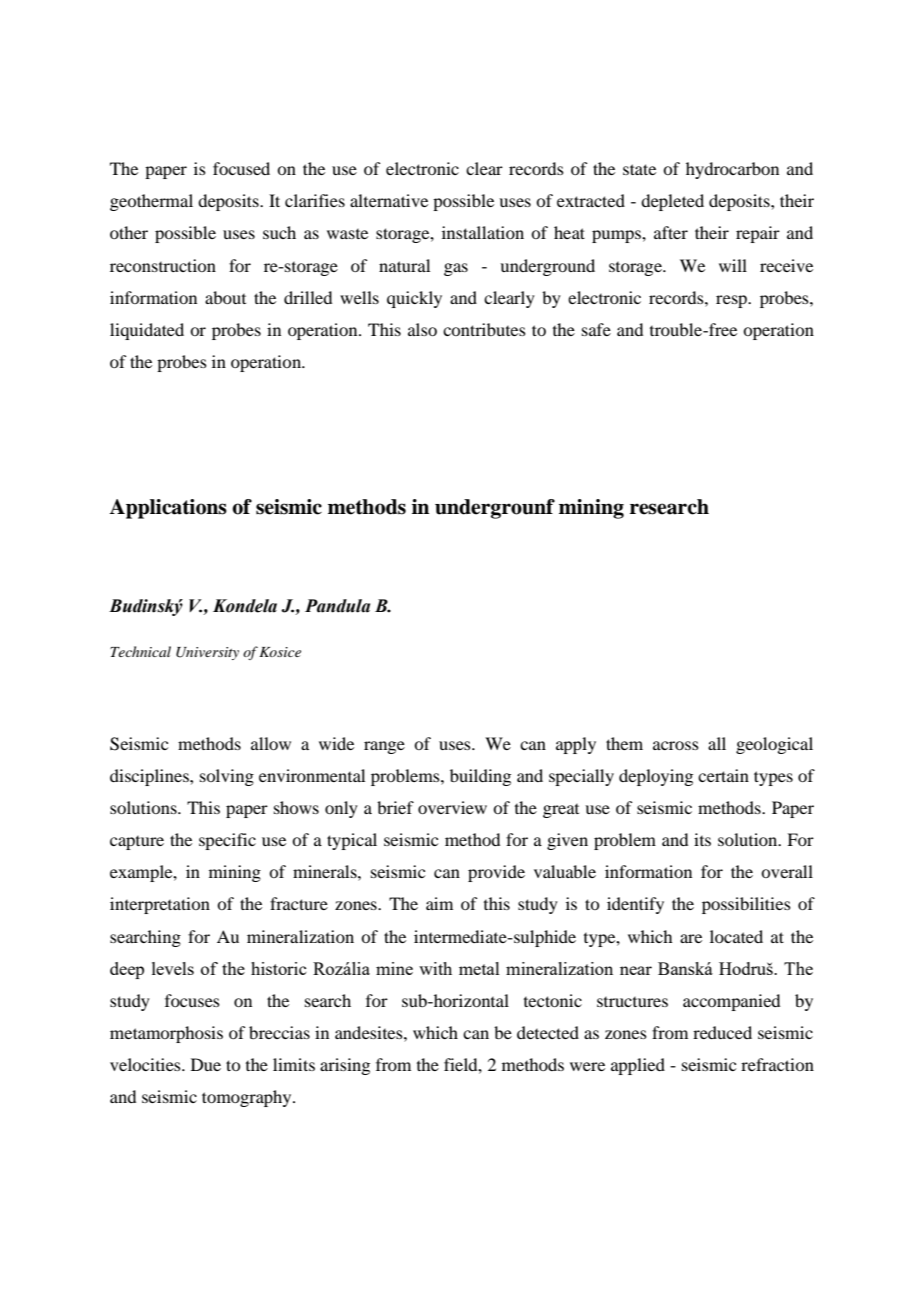 The height and width of the screenshot is (1308, 924). Describe the element at coordinates (206, 1064) in the screenshot. I see `Due` at that location.
